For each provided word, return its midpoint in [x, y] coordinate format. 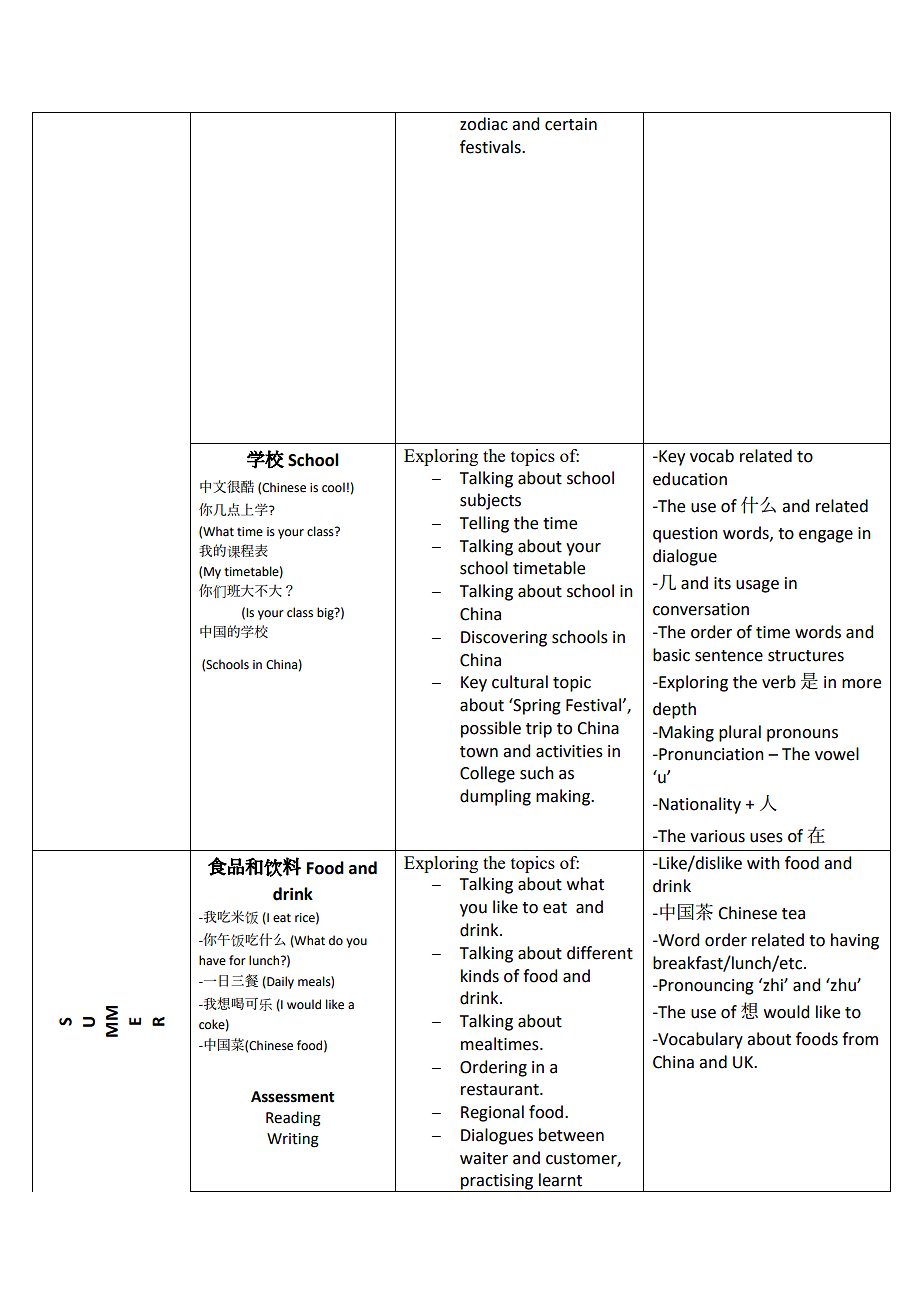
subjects [490, 501]
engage [826, 536]
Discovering [504, 639]
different [600, 953]
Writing [293, 1140]
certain [571, 124]
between [571, 1135]
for [237, 960]
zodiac [484, 124]
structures [806, 656]
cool [333, 487]
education [690, 479]
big [326, 613]
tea [793, 914]
